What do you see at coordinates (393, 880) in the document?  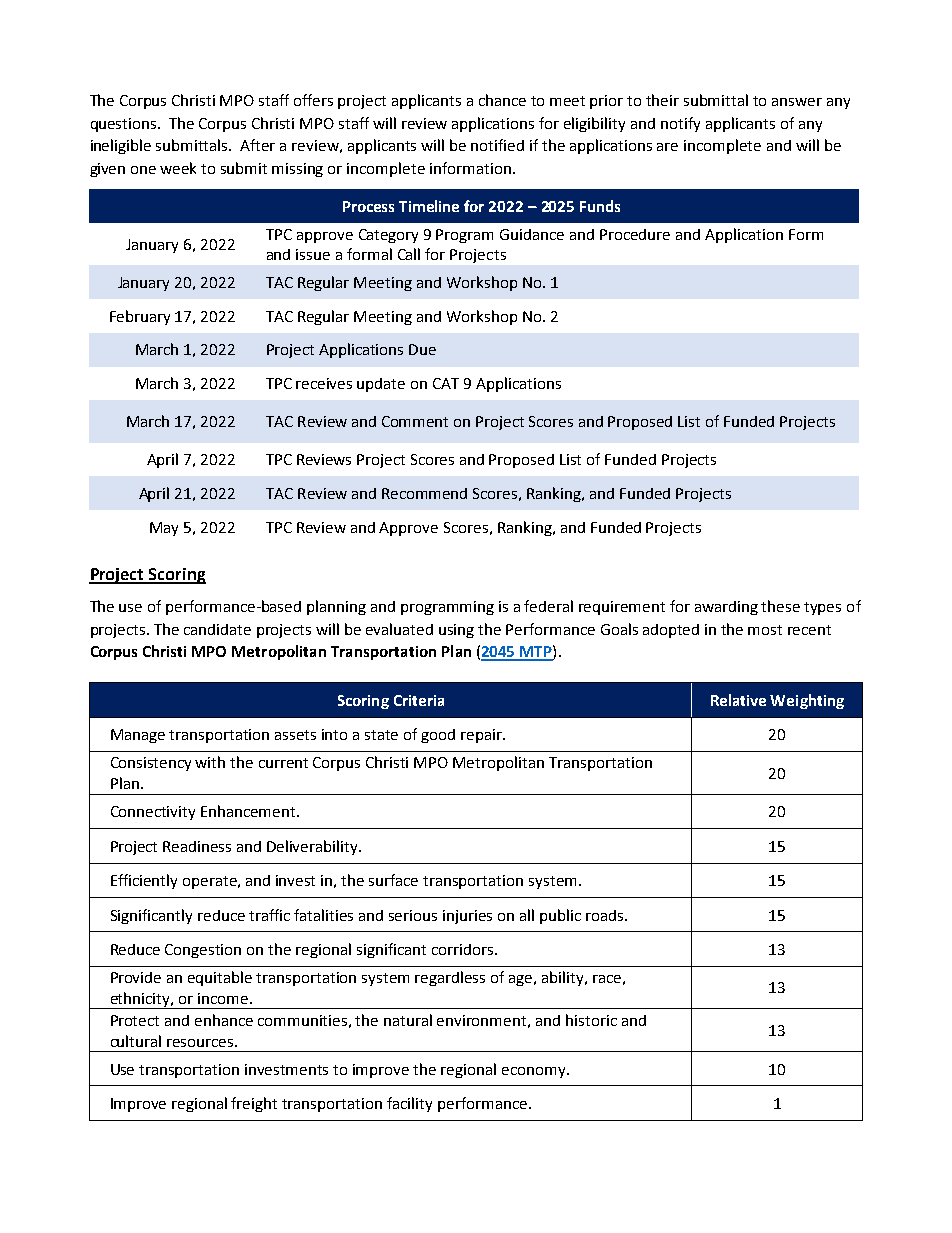 I see `surface` at bounding box center [393, 880].
